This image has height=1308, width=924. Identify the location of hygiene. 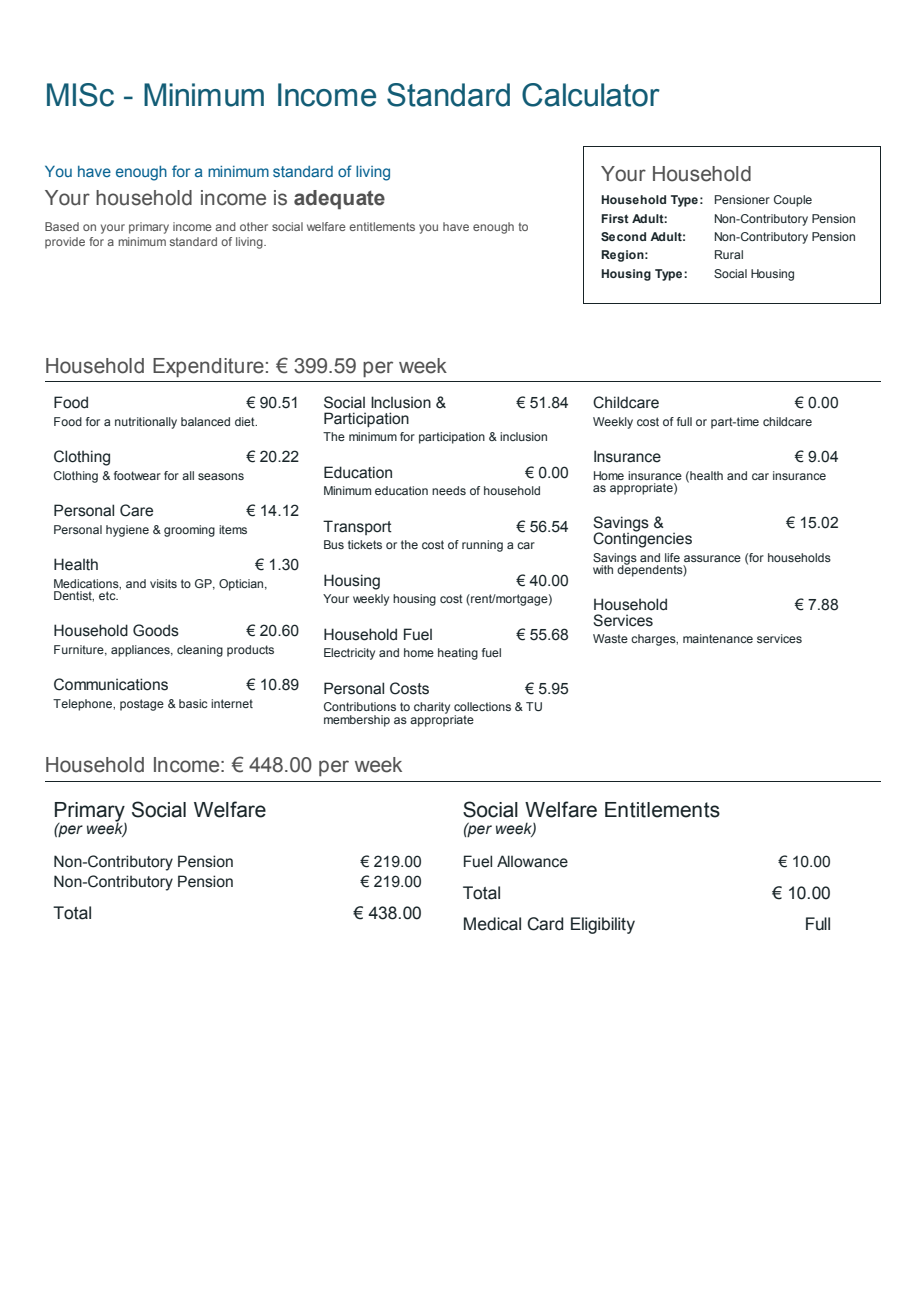
(127, 531).
